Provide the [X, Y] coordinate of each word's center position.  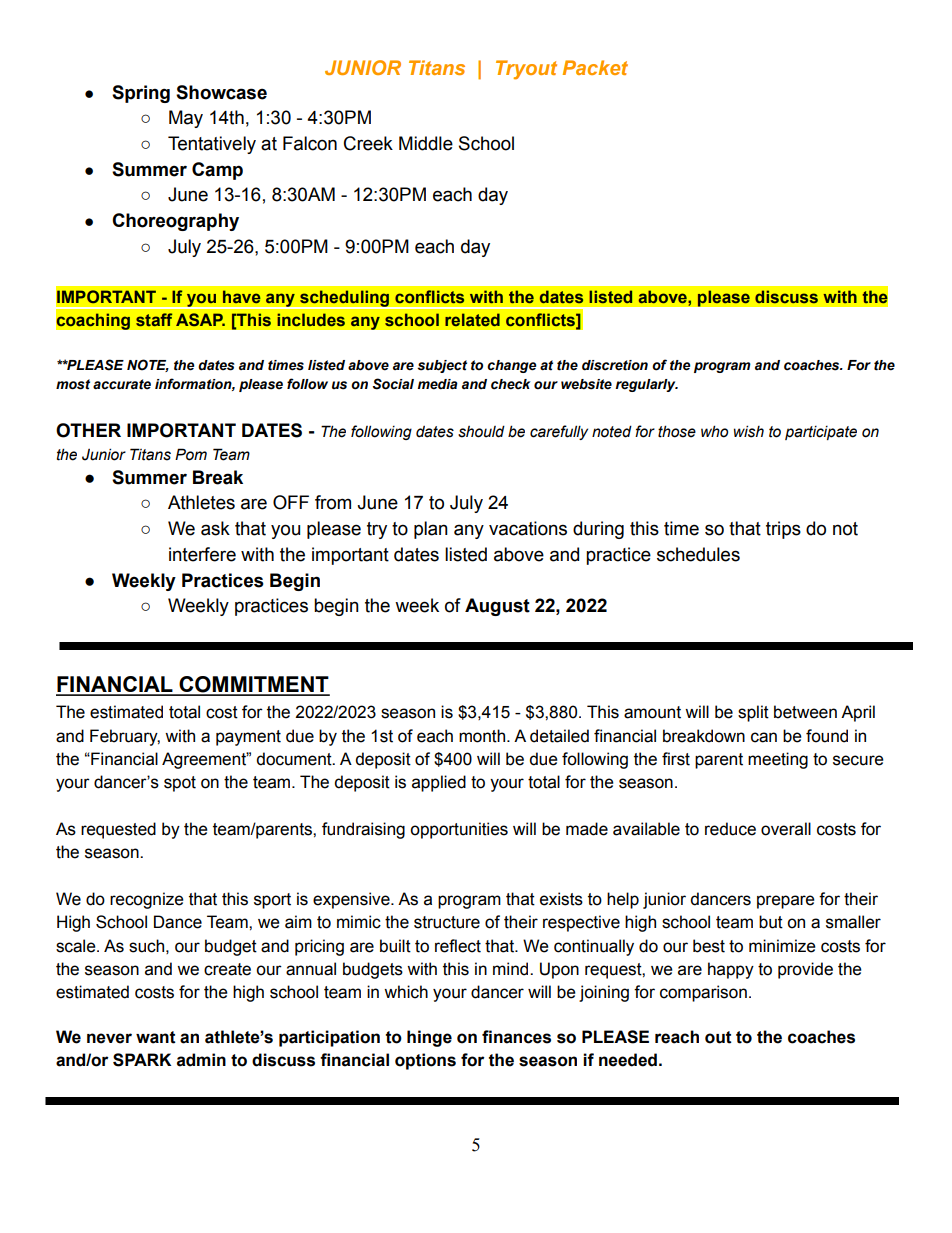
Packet [595, 67]
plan [431, 530]
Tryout [526, 70]
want [156, 1037]
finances [516, 1037]
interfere [202, 554]
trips [783, 530]
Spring [141, 94]
